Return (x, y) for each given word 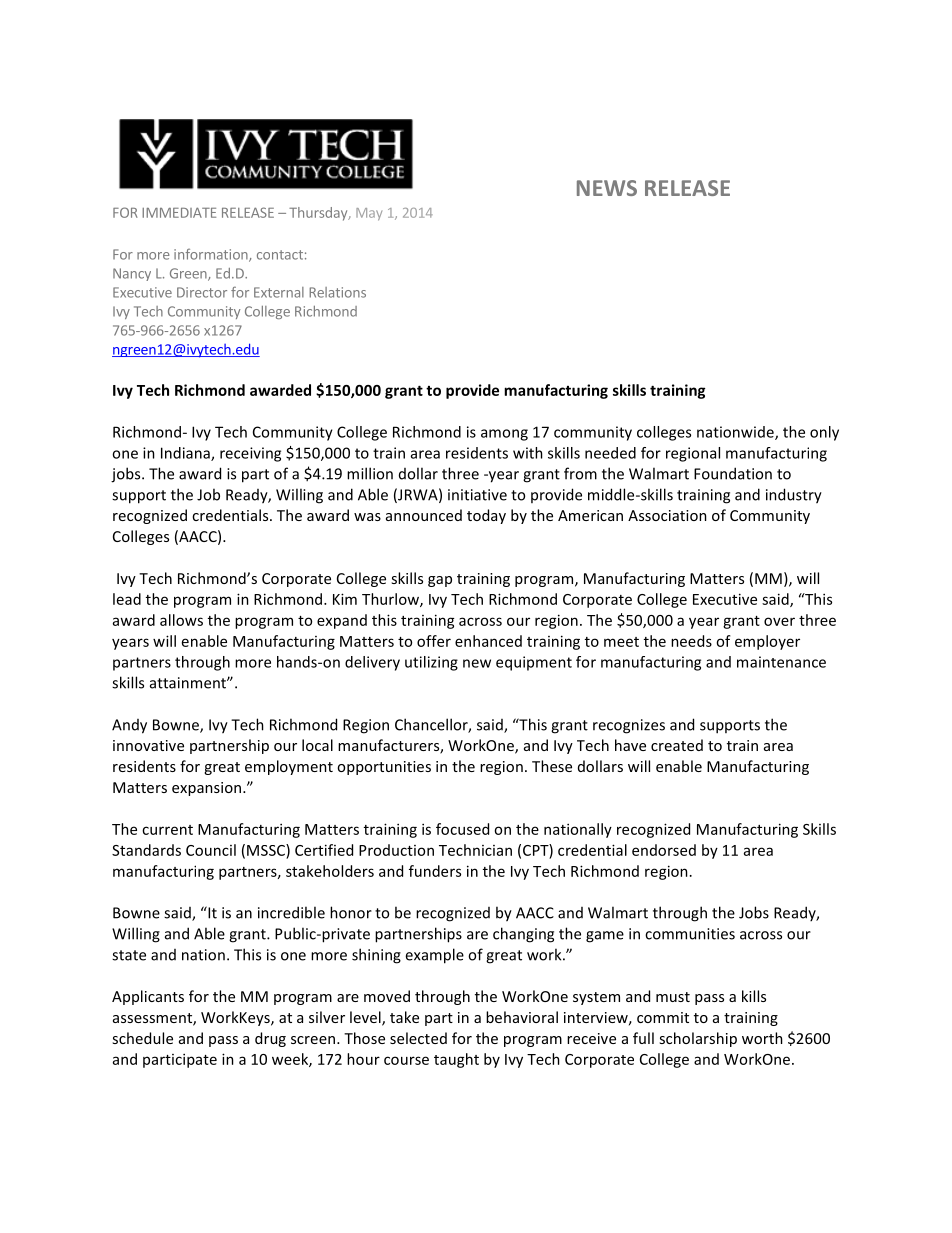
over (779, 621)
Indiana (186, 454)
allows (181, 620)
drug (270, 1039)
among (504, 435)
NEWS (607, 188)
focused (462, 829)
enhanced (488, 641)
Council (211, 850)
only (824, 433)
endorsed (664, 850)
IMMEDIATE (179, 212)
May (369, 214)
